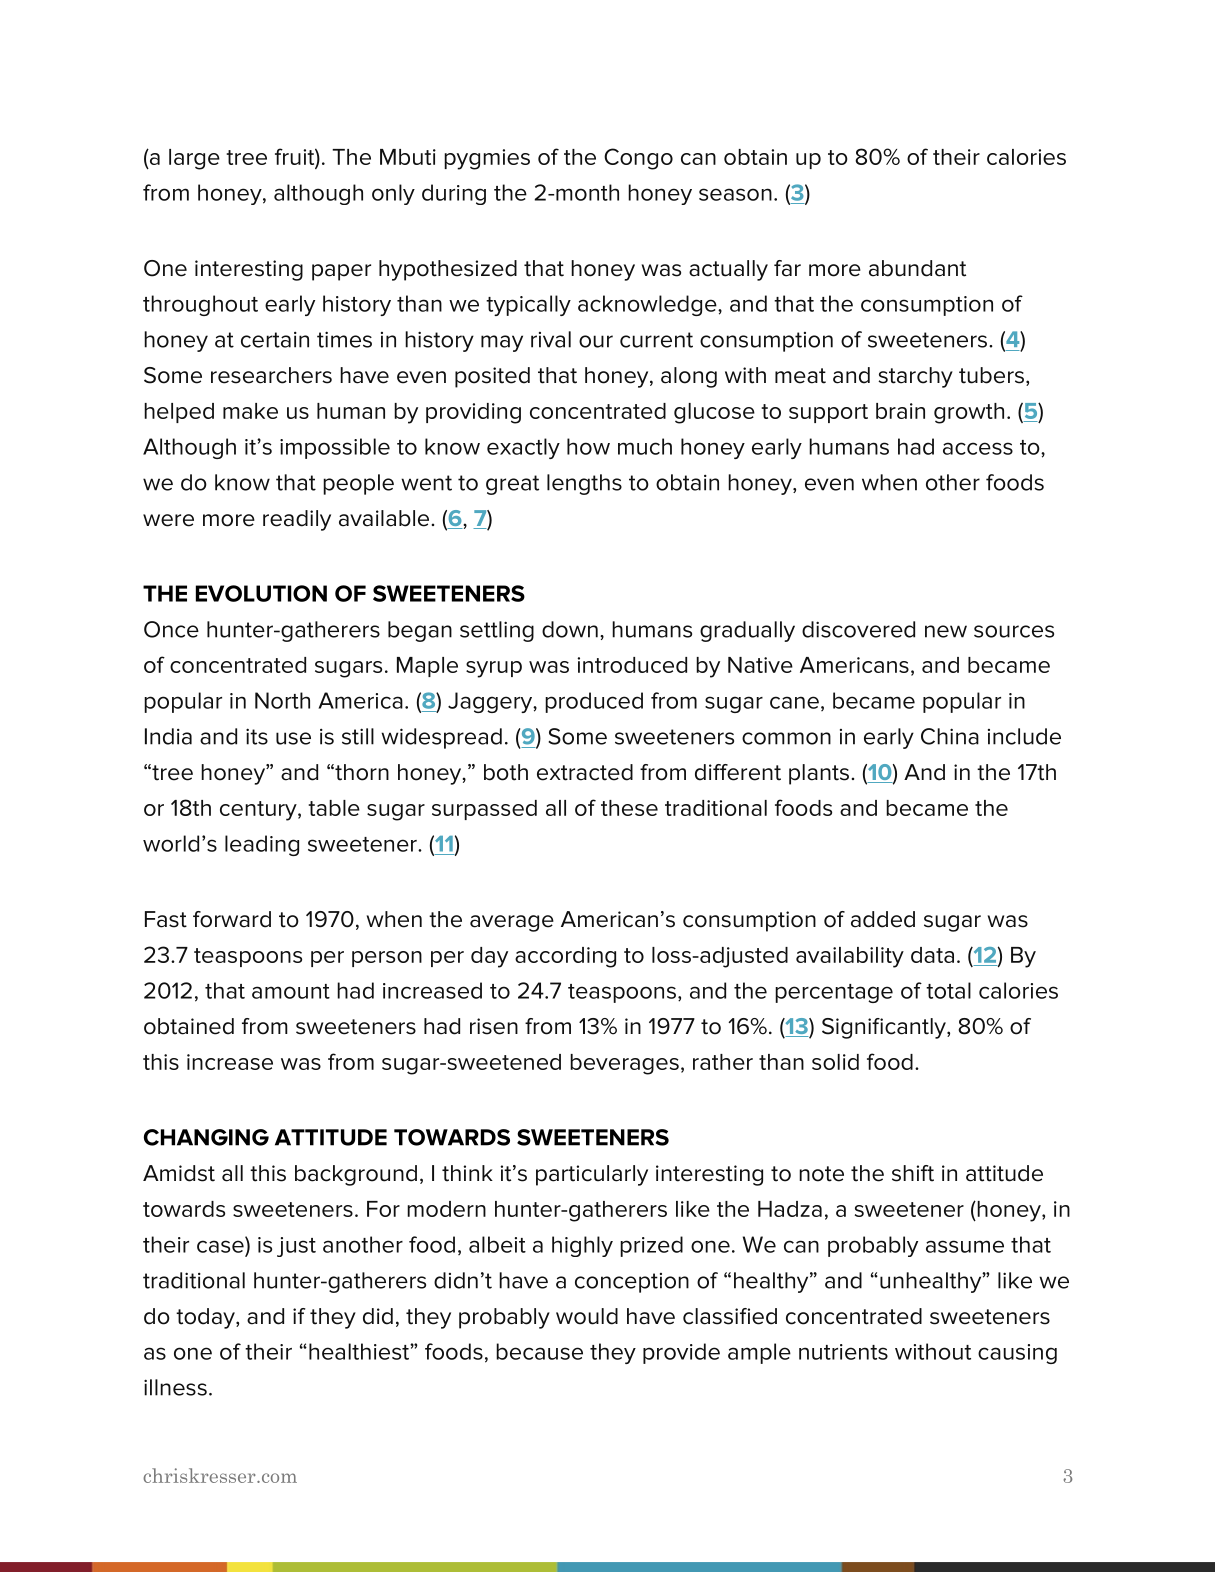 The image size is (1215, 1572). I want to click on Congo, so click(638, 159).
